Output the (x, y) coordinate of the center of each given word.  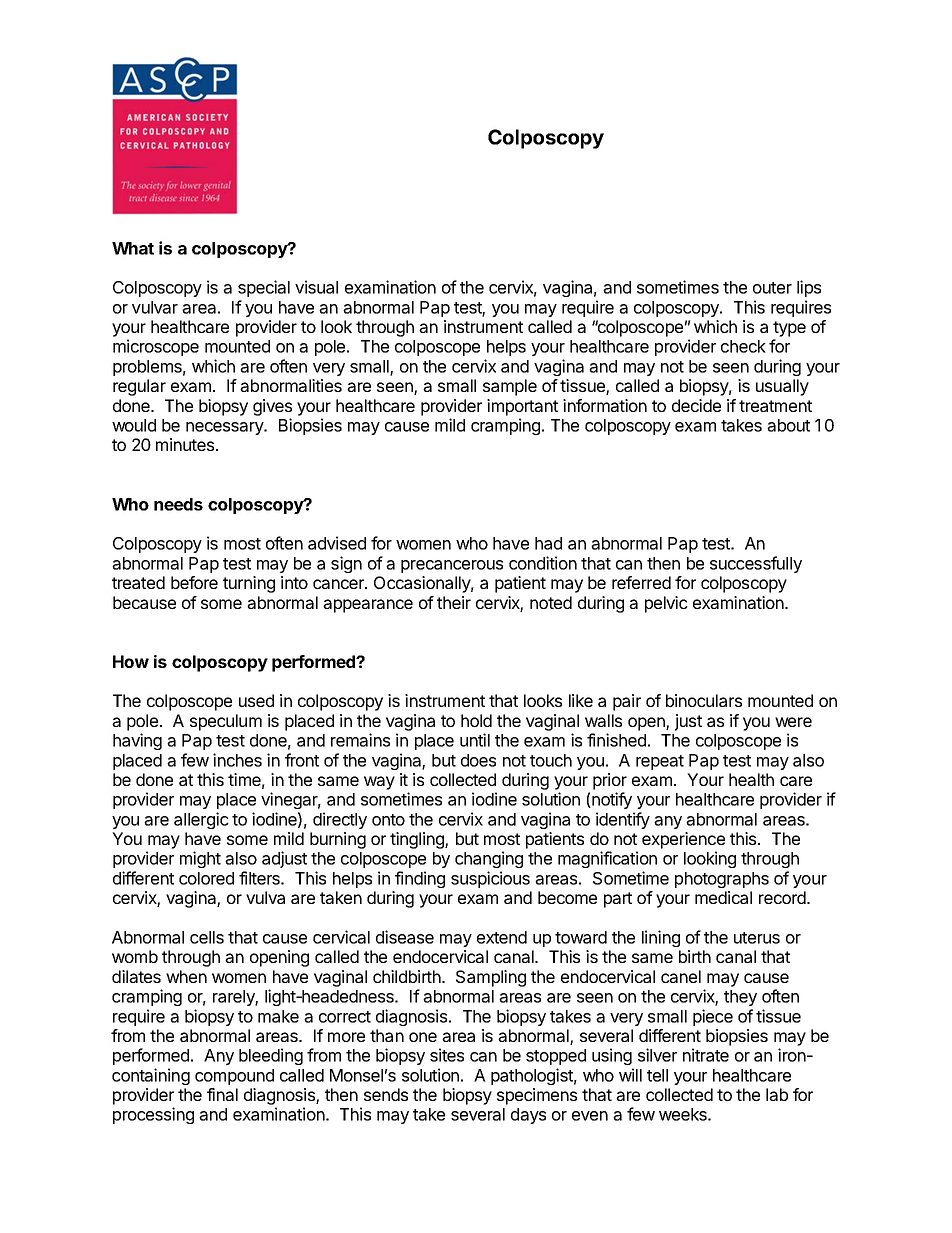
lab (777, 1094)
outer (772, 288)
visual (316, 287)
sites (447, 1055)
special (264, 288)
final (222, 1094)
